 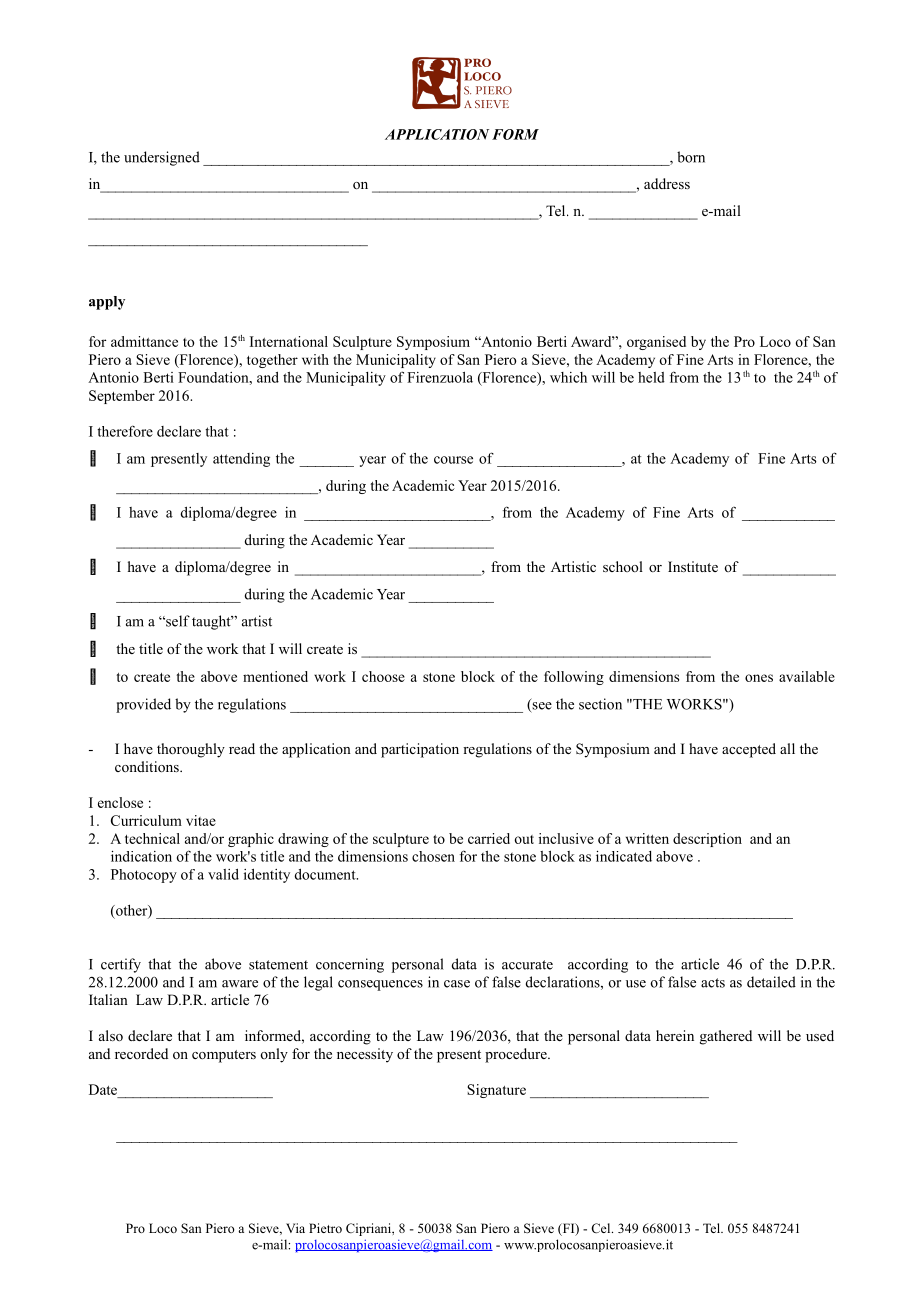 I want to click on course, so click(x=453, y=460).
